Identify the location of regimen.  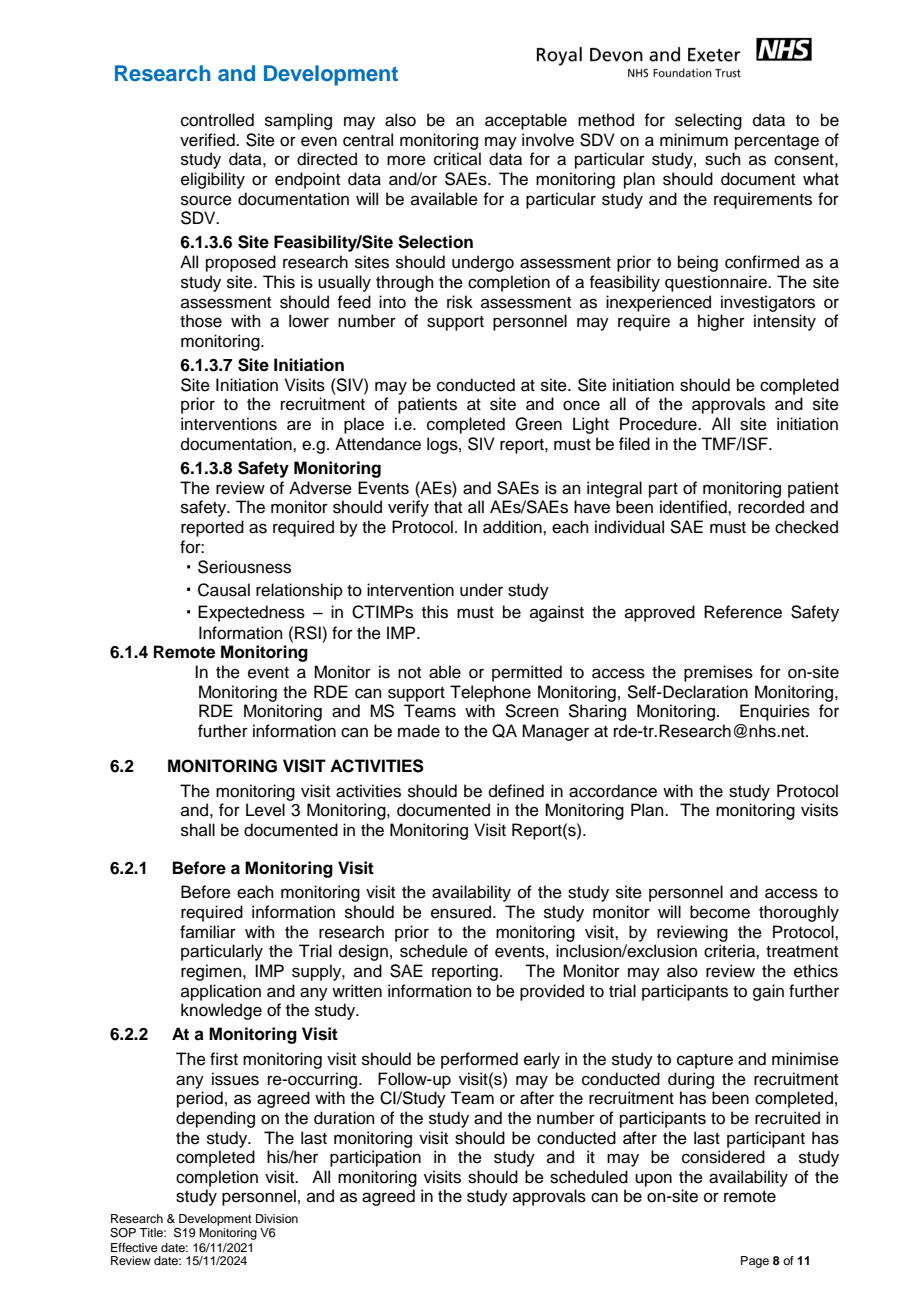
(212, 972).
